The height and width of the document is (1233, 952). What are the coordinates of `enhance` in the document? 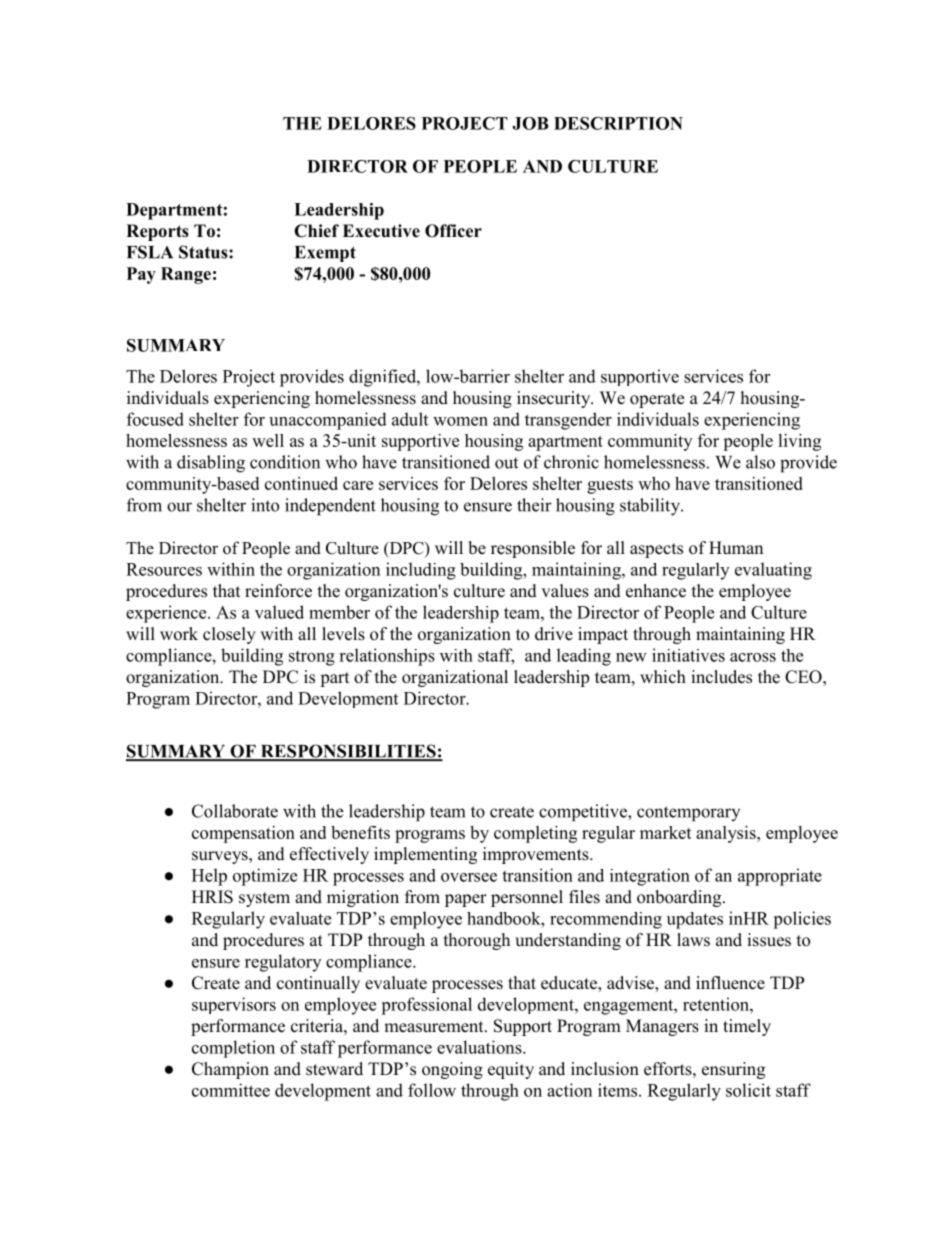 It's located at (656, 591).
